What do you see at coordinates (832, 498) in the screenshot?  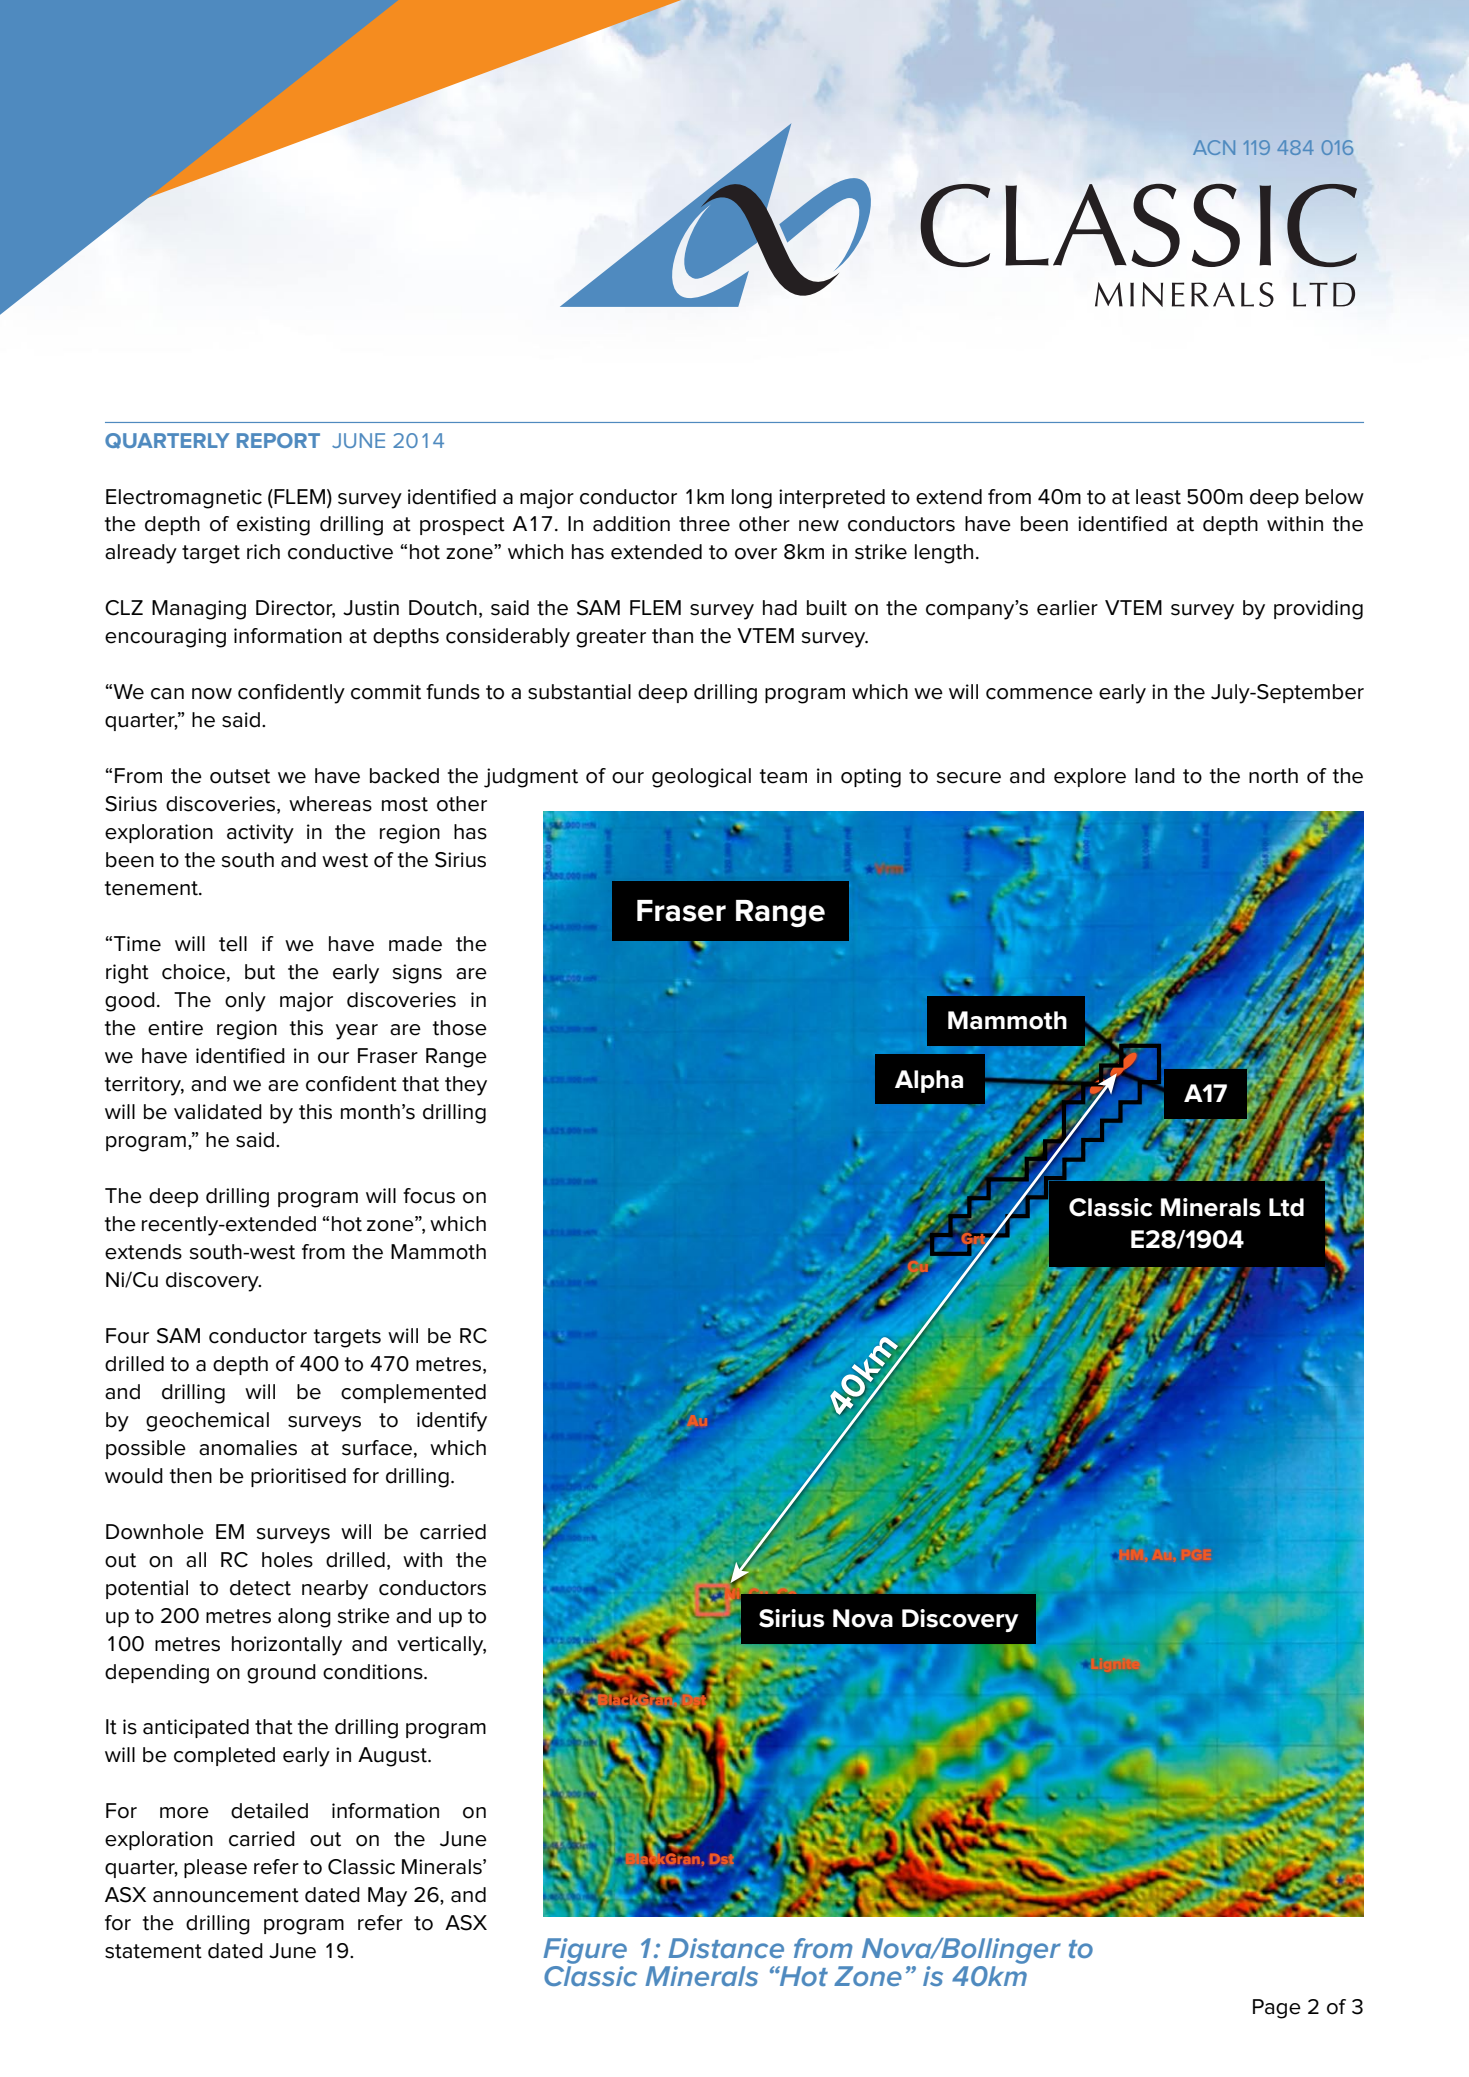 I see `interpreted` at bounding box center [832, 498].
